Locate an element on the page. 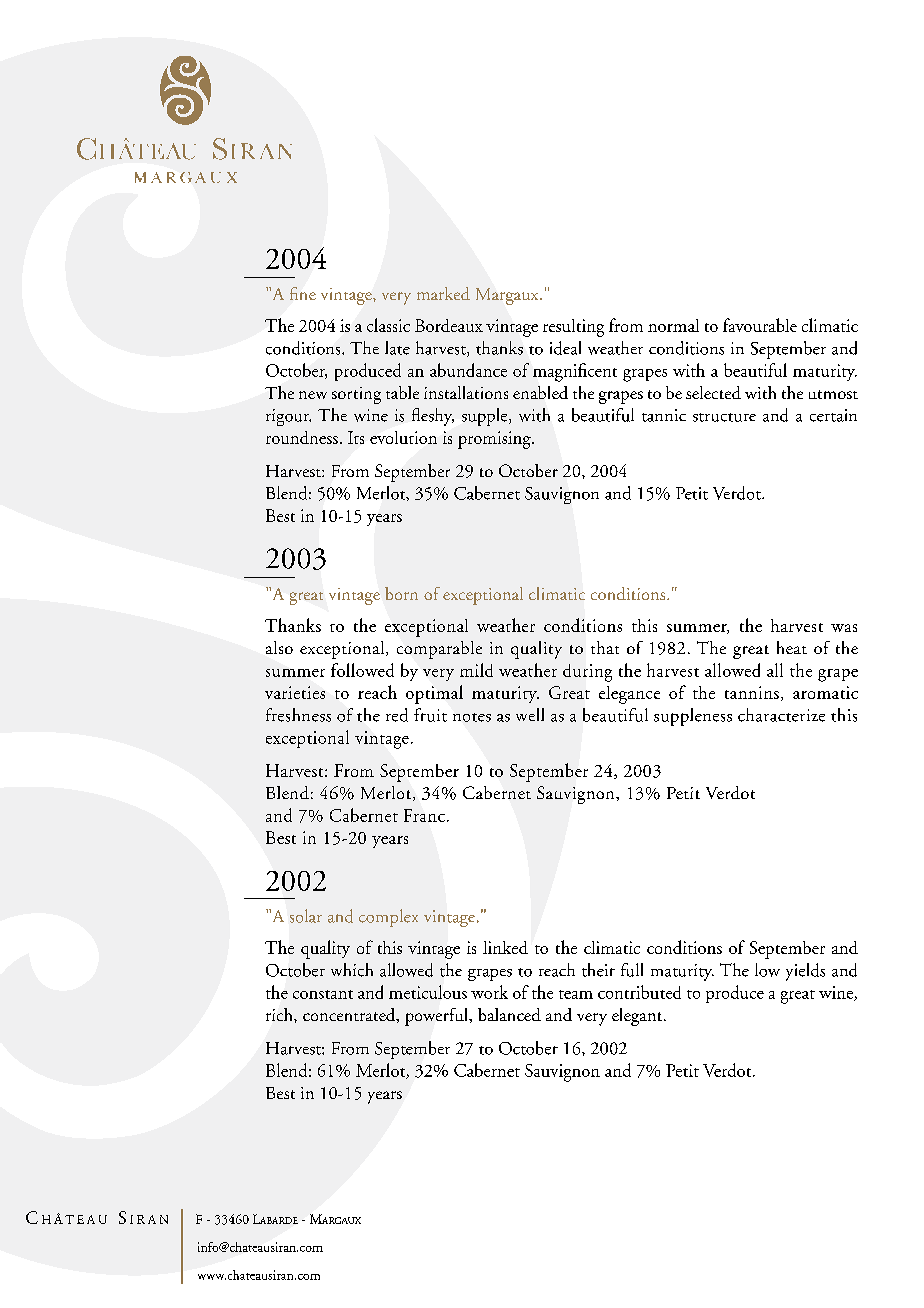 This document has width=924, height=1308. Its is located at coordinates (356, 437).
